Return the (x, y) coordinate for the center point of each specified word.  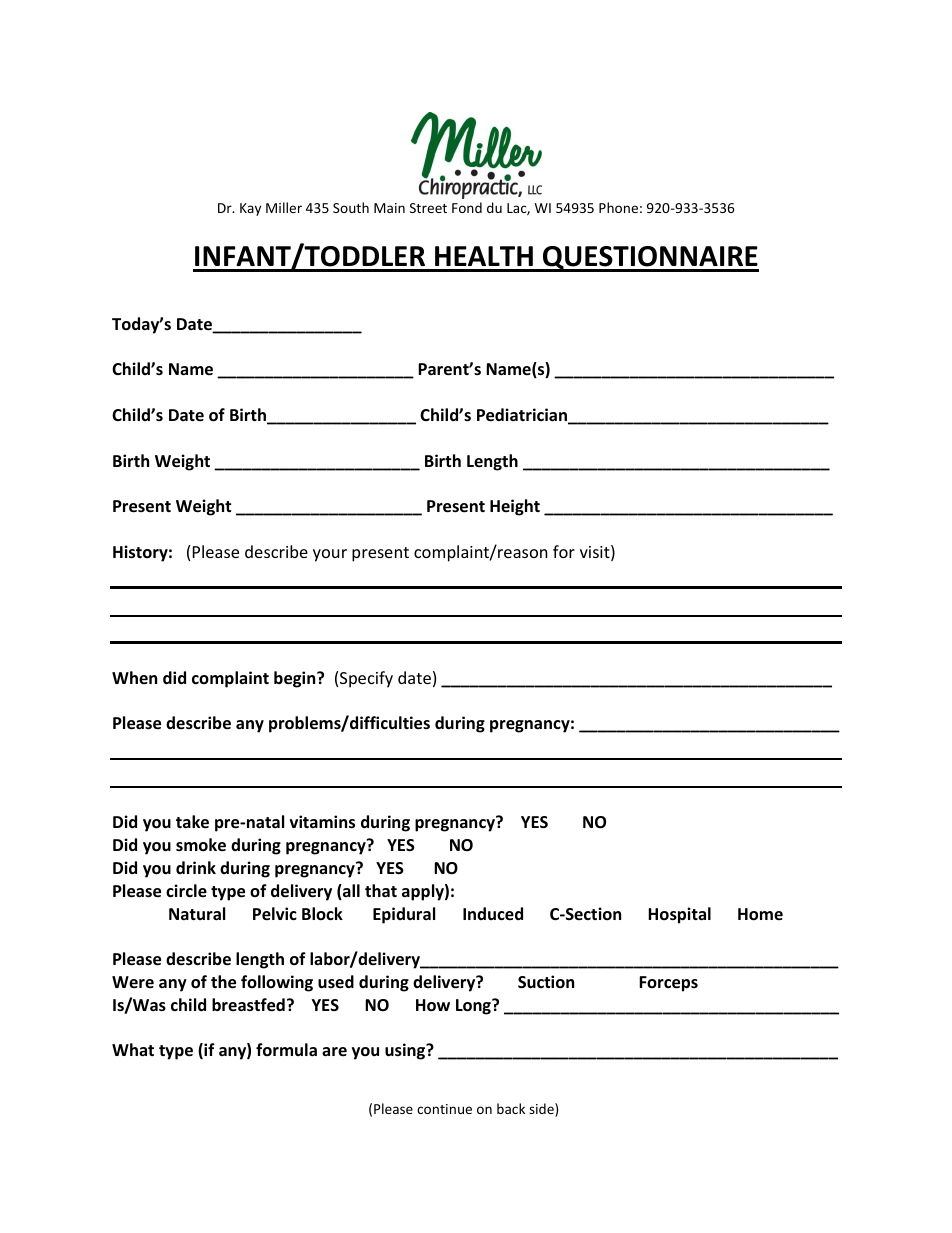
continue (444, 1109)
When (134, 677)
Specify (366, 679)
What (133, 1049)
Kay (250, 209)
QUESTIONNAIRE (650, 259)
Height (515, 507)
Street (428, 208)
